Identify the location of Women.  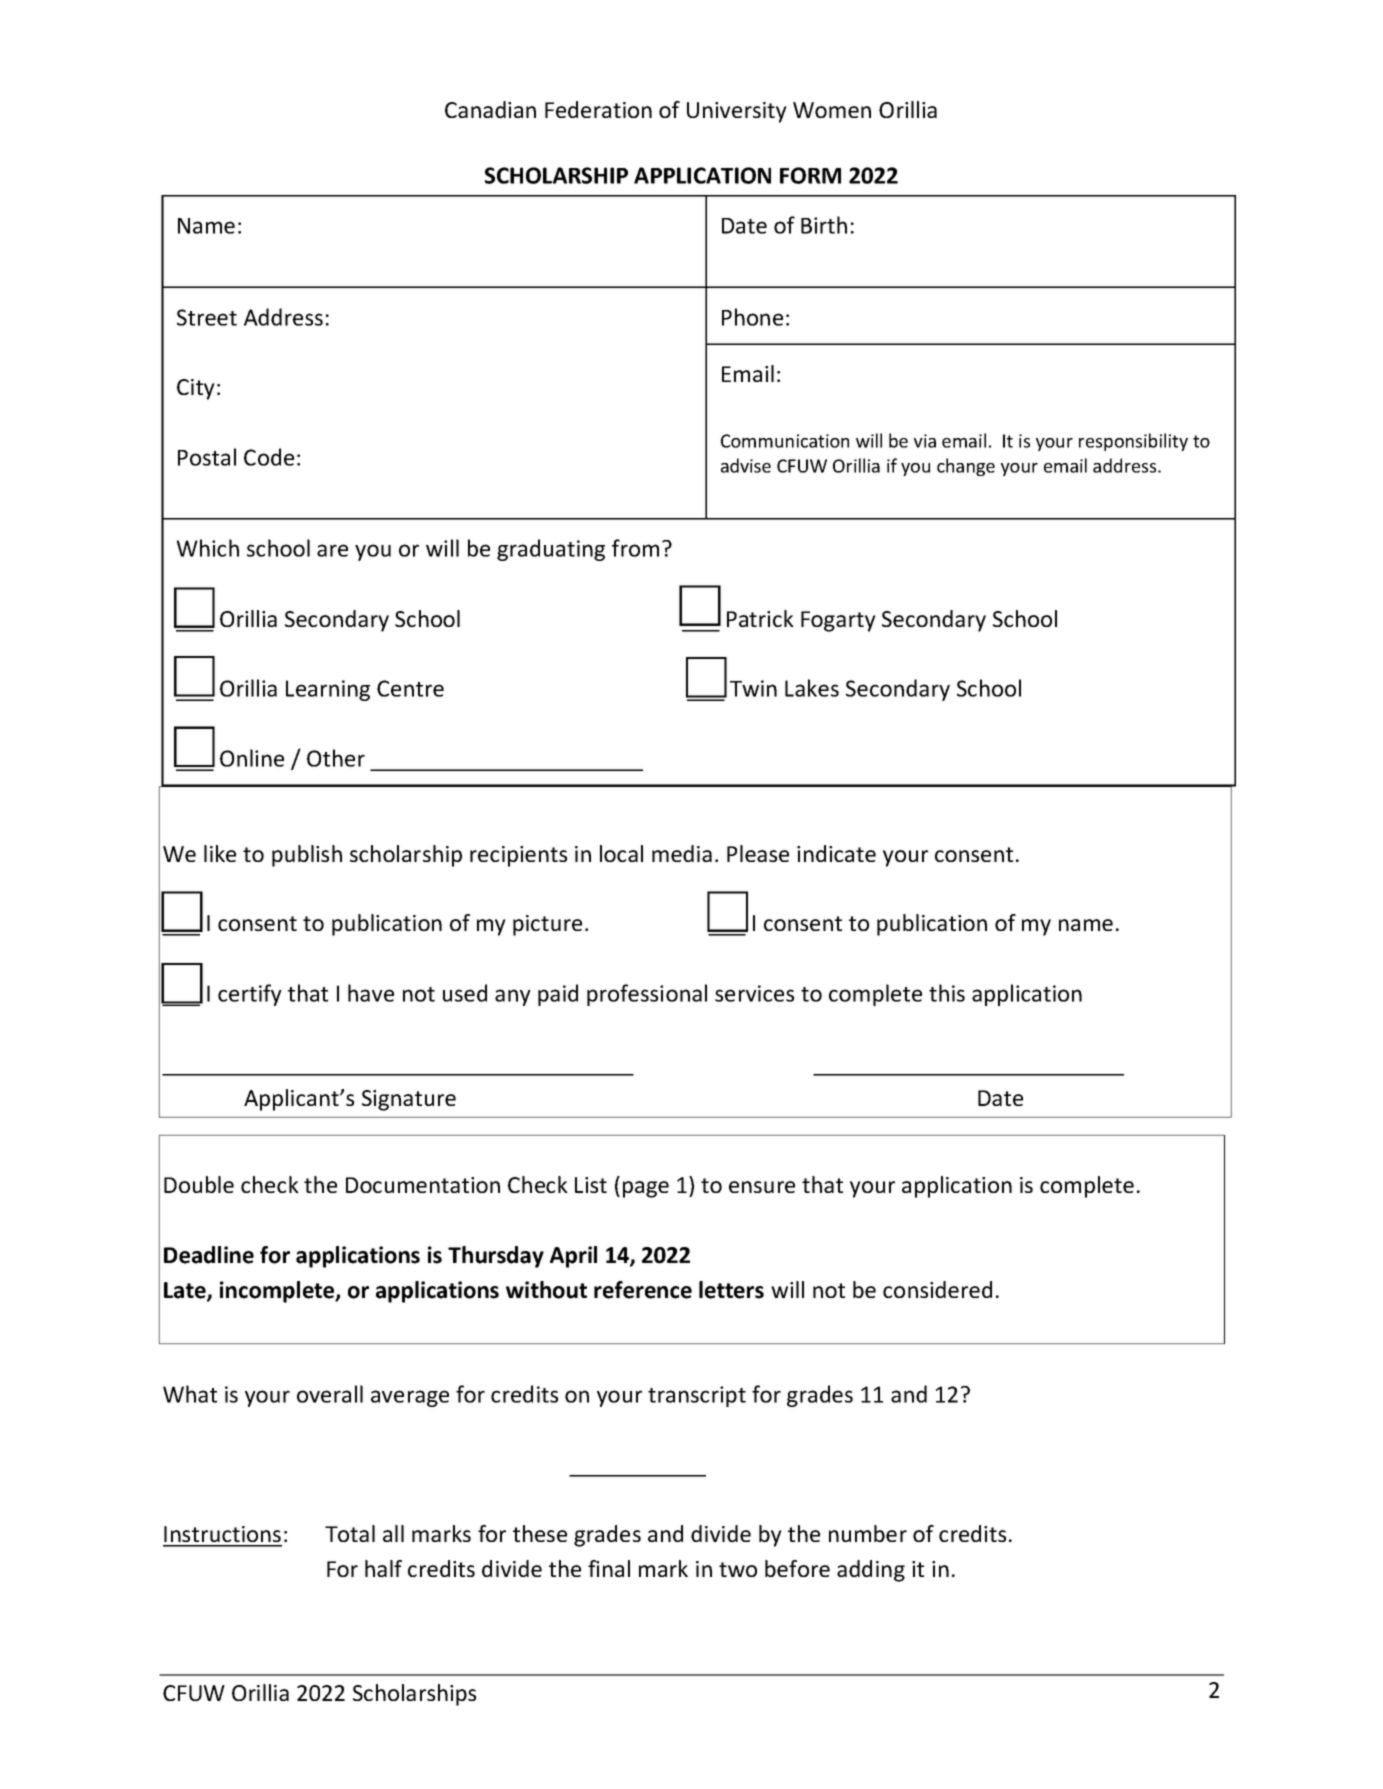
(832, 110).
